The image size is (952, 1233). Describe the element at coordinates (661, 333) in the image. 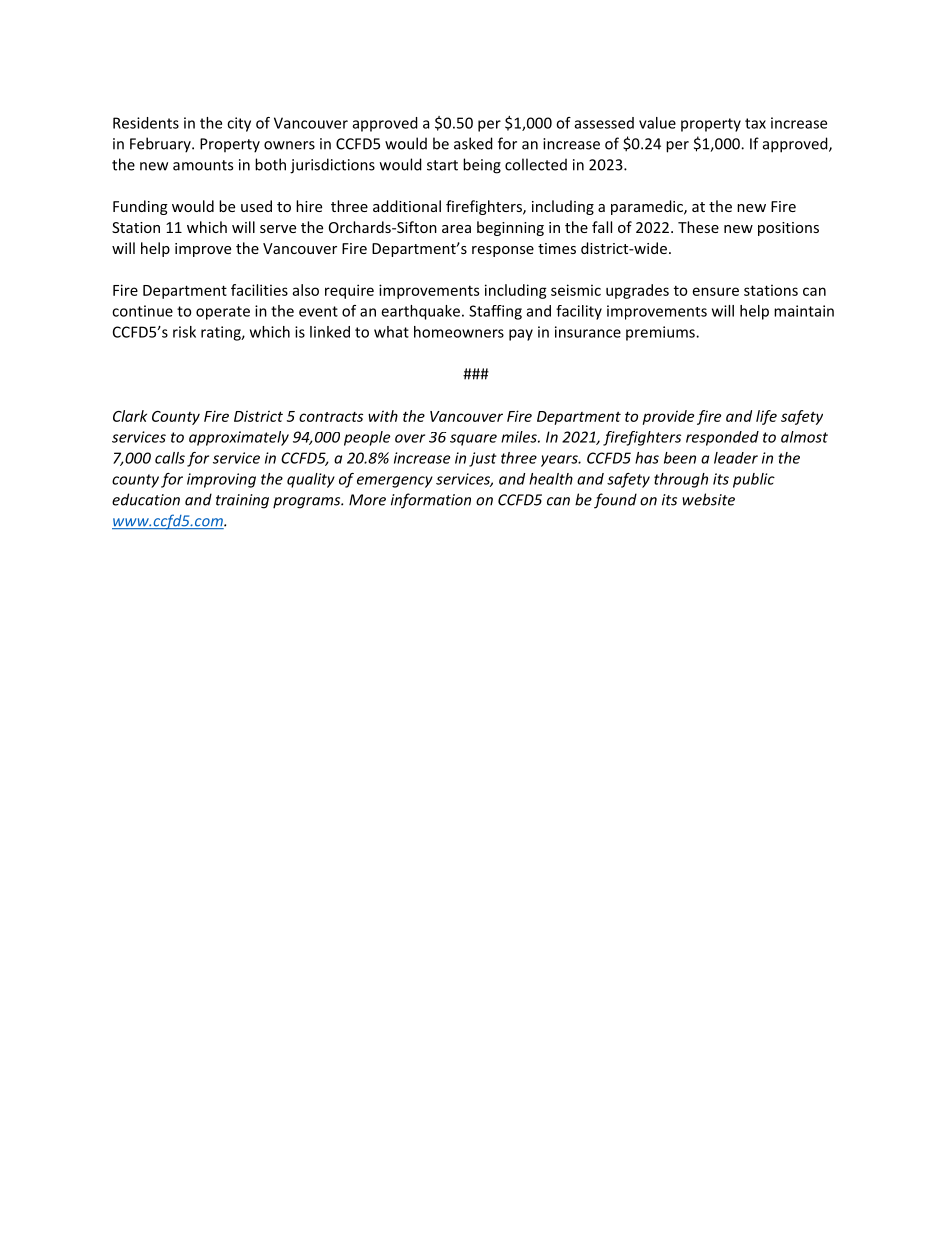

I see `premiums` at that location.
